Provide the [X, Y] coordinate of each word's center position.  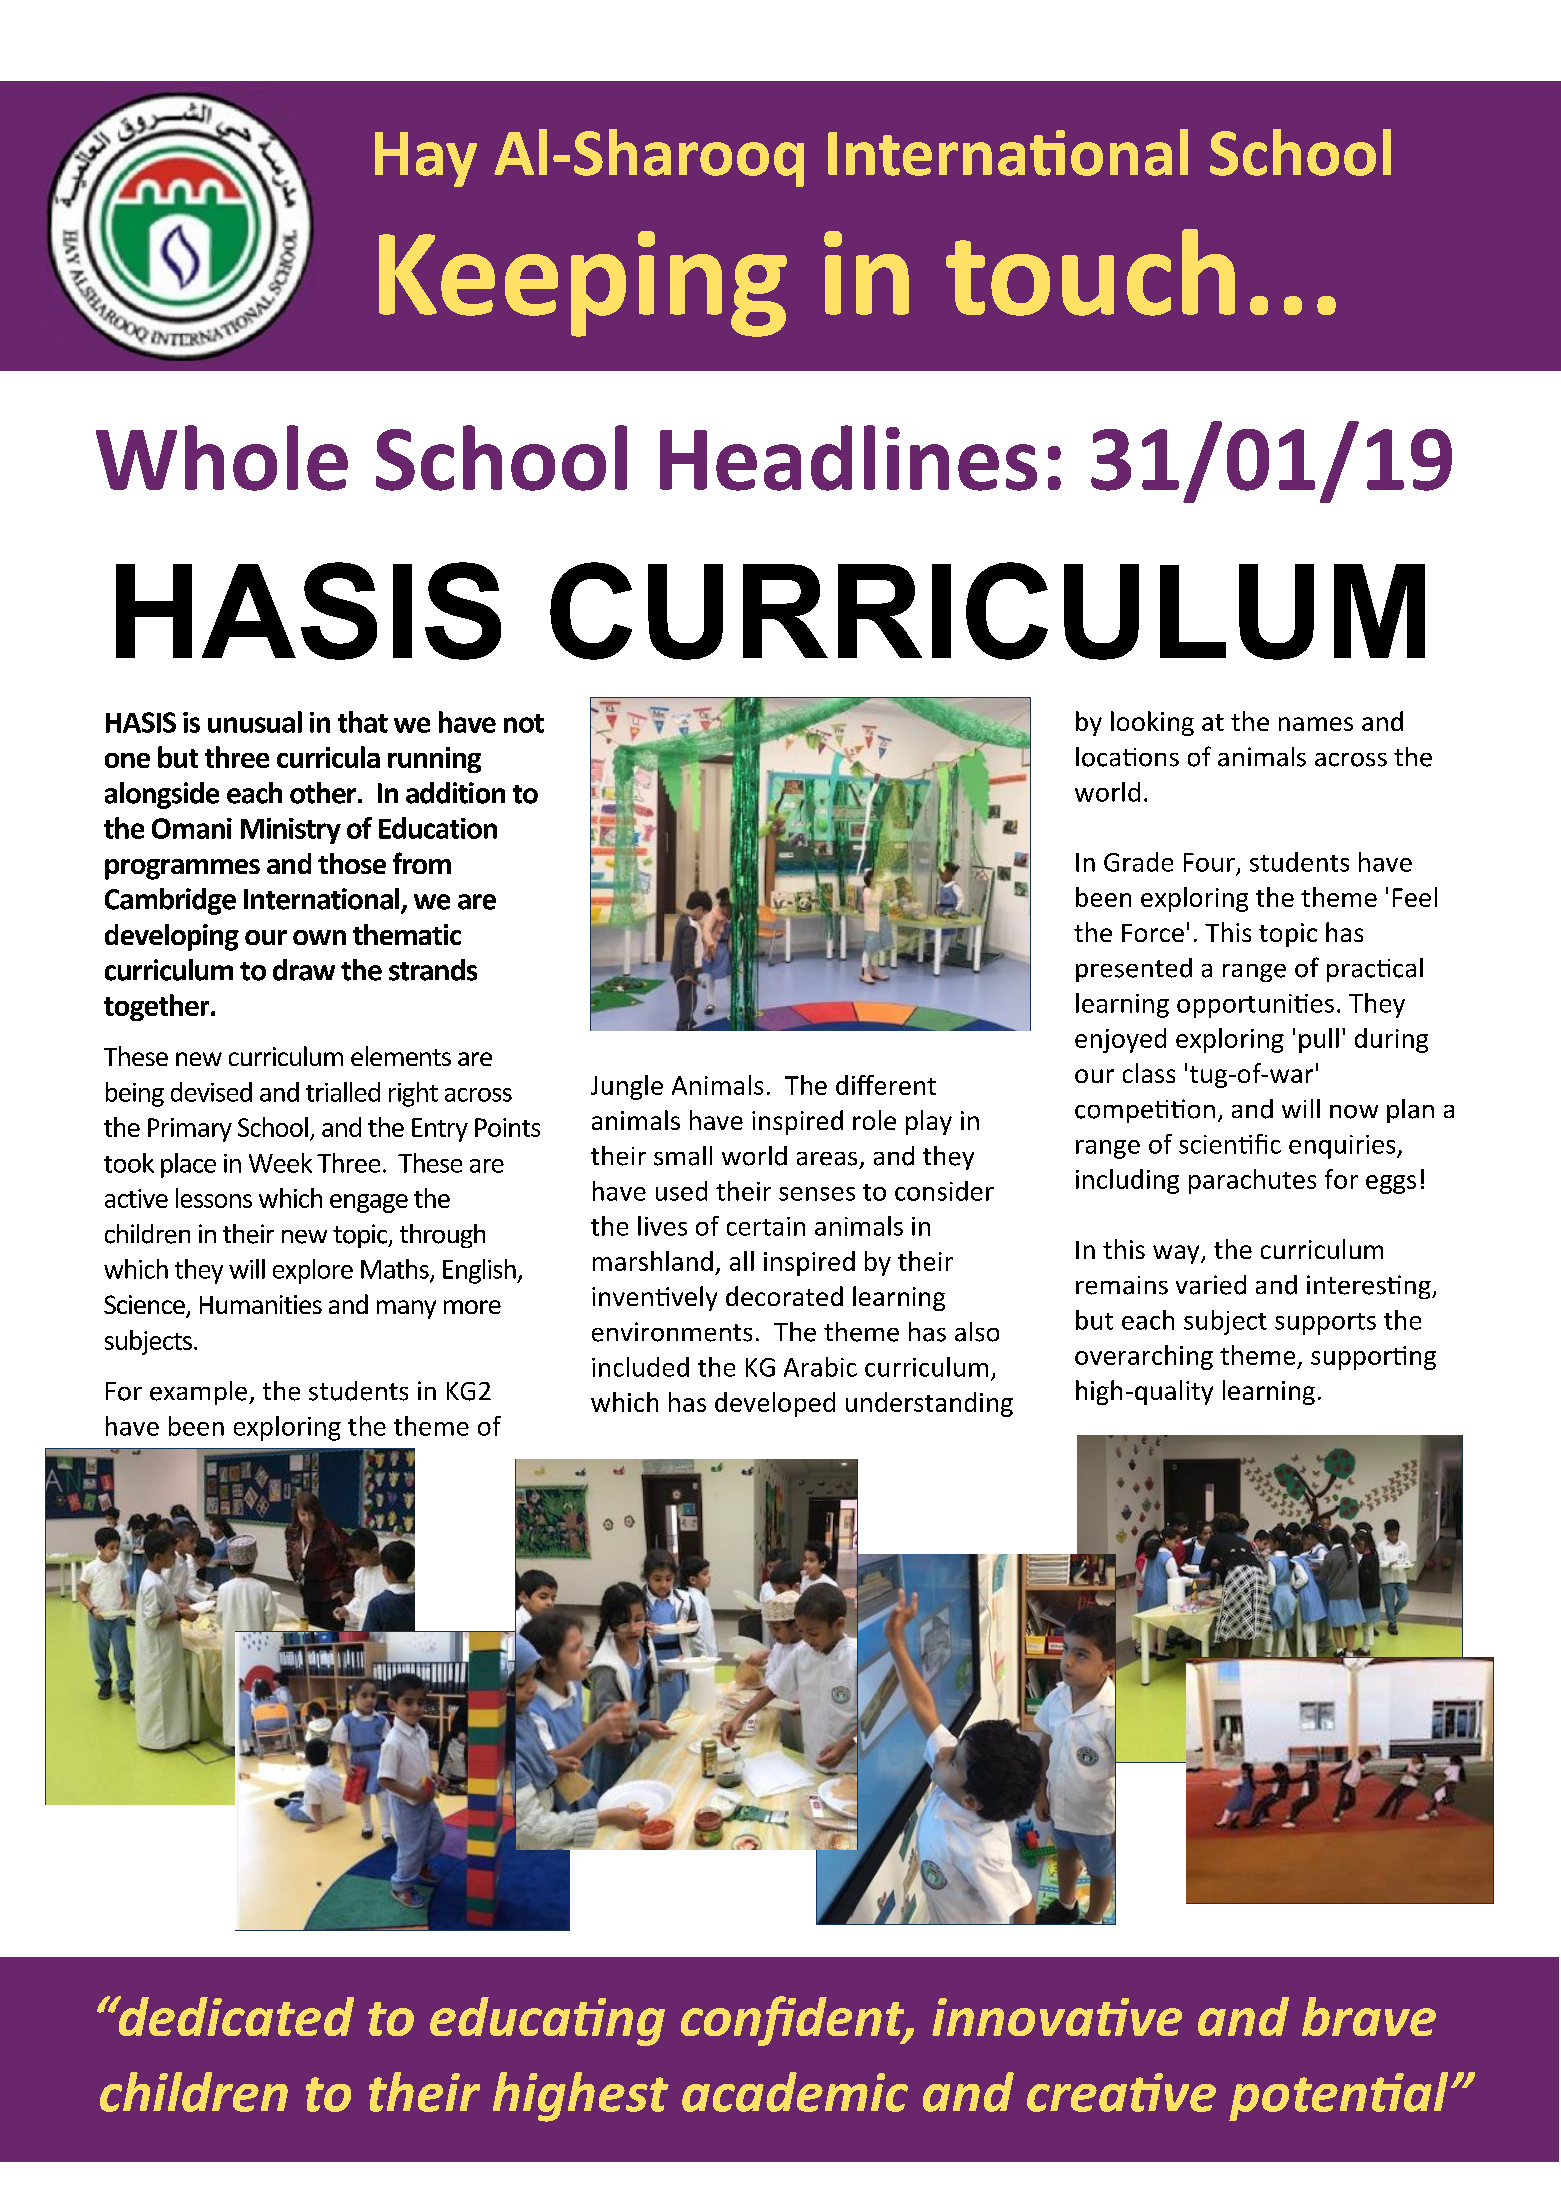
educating [547, 2021]
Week [280, 1163]
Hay [426, 159]
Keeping [583, 284]
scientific [1230, 1144]
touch [1090, 272]
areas [827, 1159]
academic [795, 2092]
